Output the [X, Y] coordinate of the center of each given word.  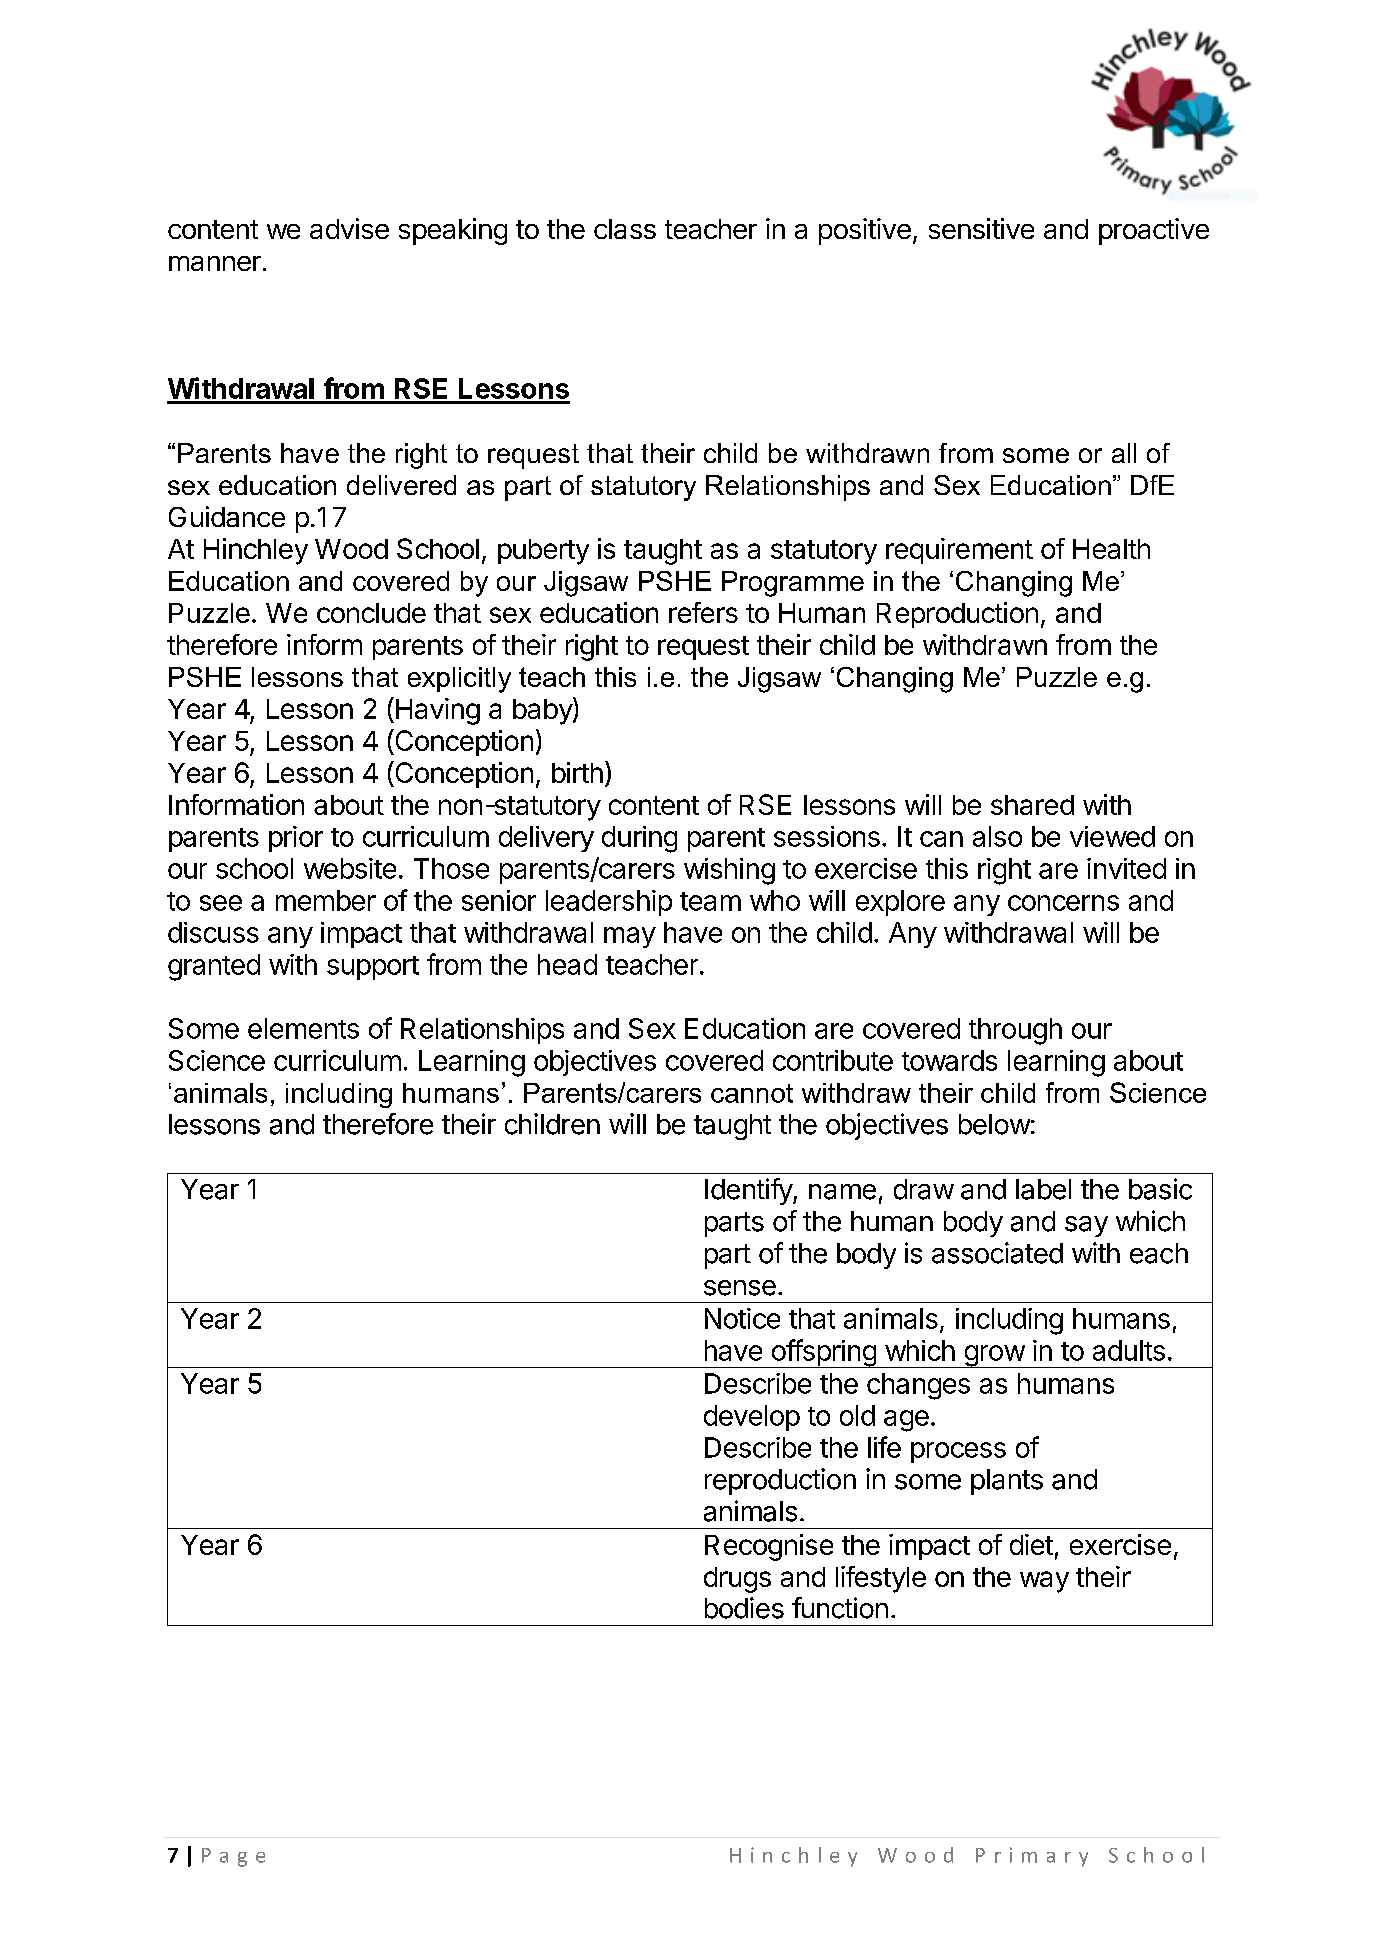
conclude [371, 613]
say [1086, 1226]
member [326, 900]
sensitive [981, 228]
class [625, 229]
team [710, 901]
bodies [744, 1608]
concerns [1063, 903]
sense [740, 1288]
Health [1111, 549]
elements [303, 1028]
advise [349, 228]
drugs [737, 1580]
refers [703, 612]
